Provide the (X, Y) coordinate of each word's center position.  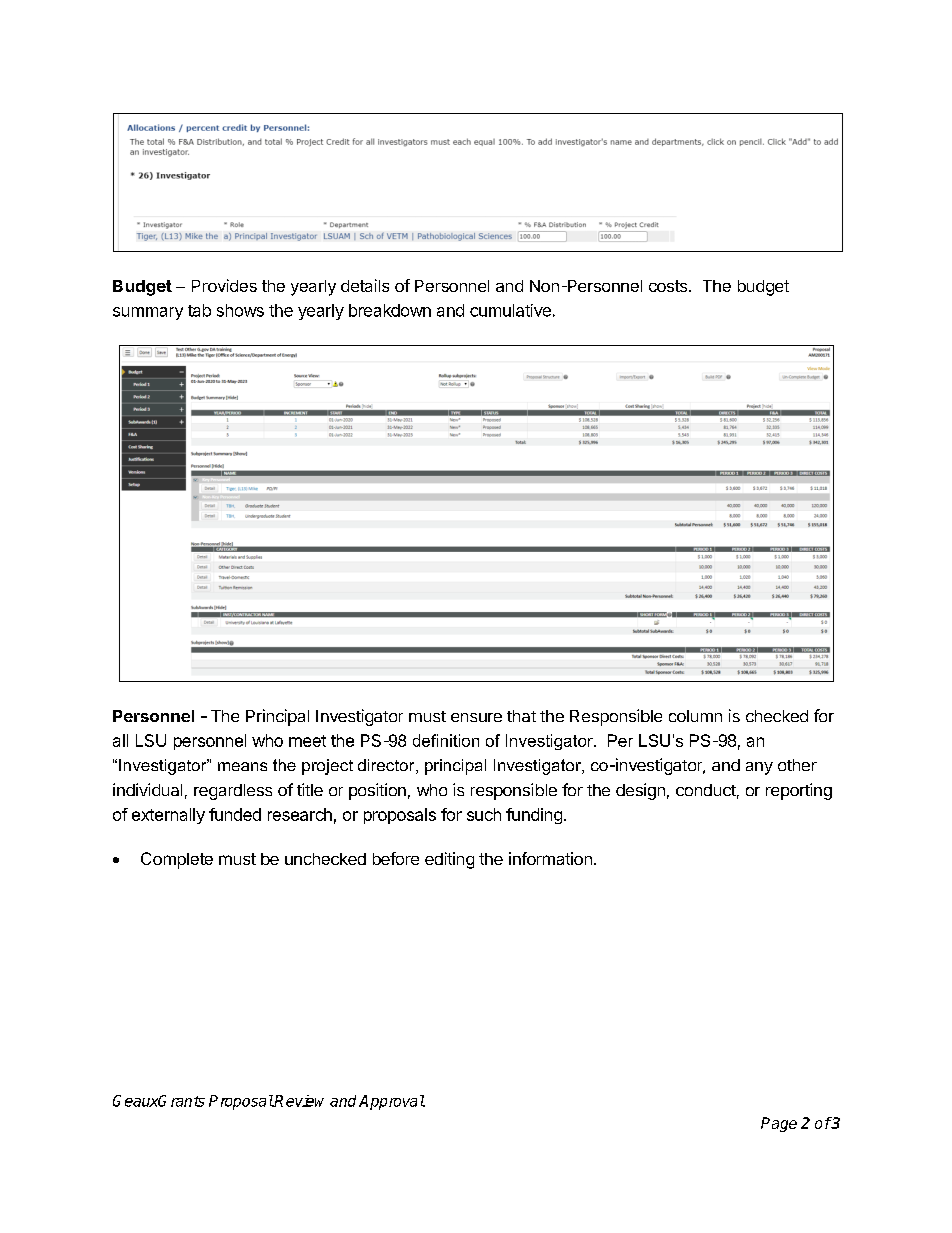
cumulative (510, 310)
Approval (392, 1102)
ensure (476, 717)
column (695, 716)
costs (668, 286)
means (242, 766)
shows (240, 310)
